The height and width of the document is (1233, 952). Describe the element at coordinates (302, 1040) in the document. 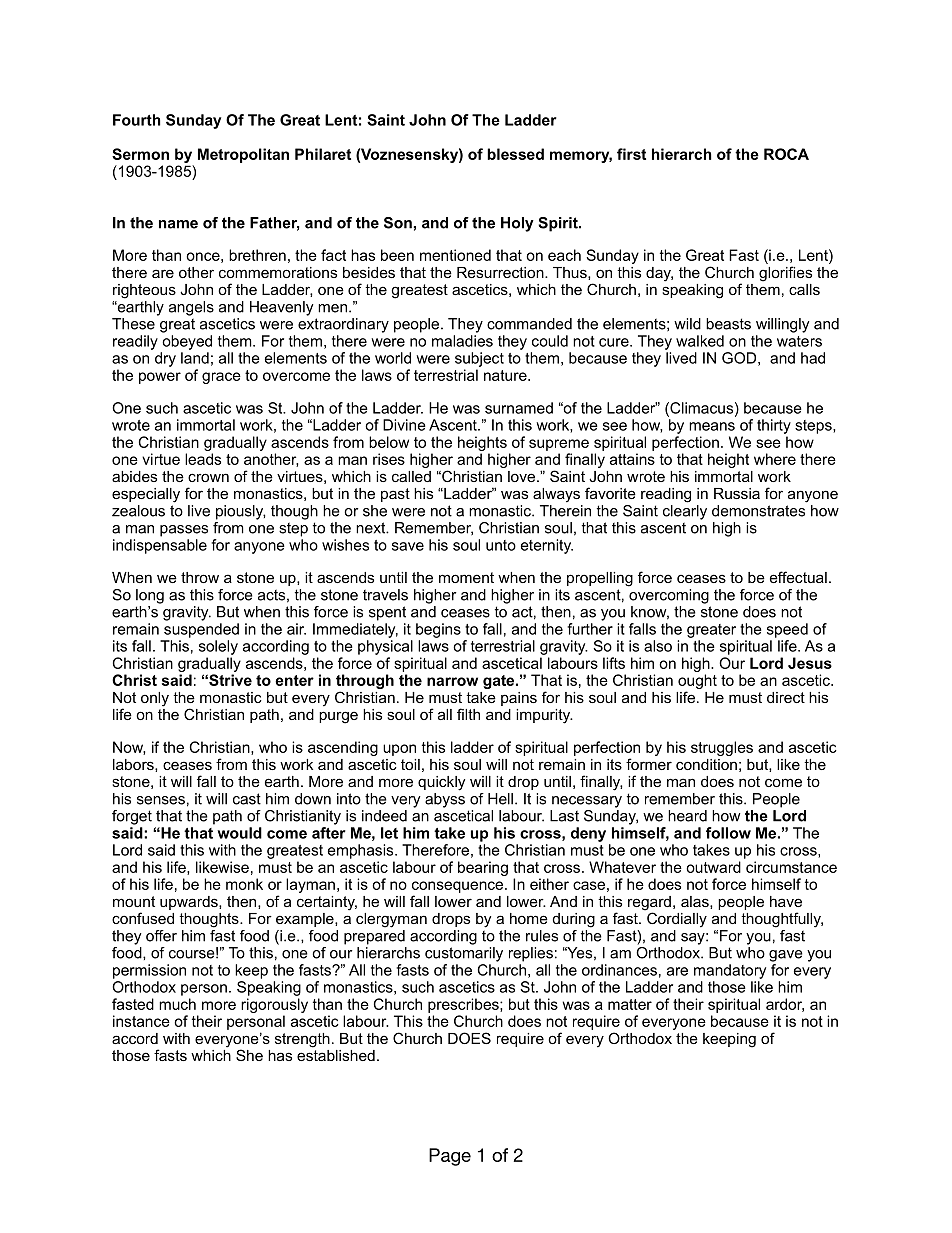

I see `strength` at that location.
